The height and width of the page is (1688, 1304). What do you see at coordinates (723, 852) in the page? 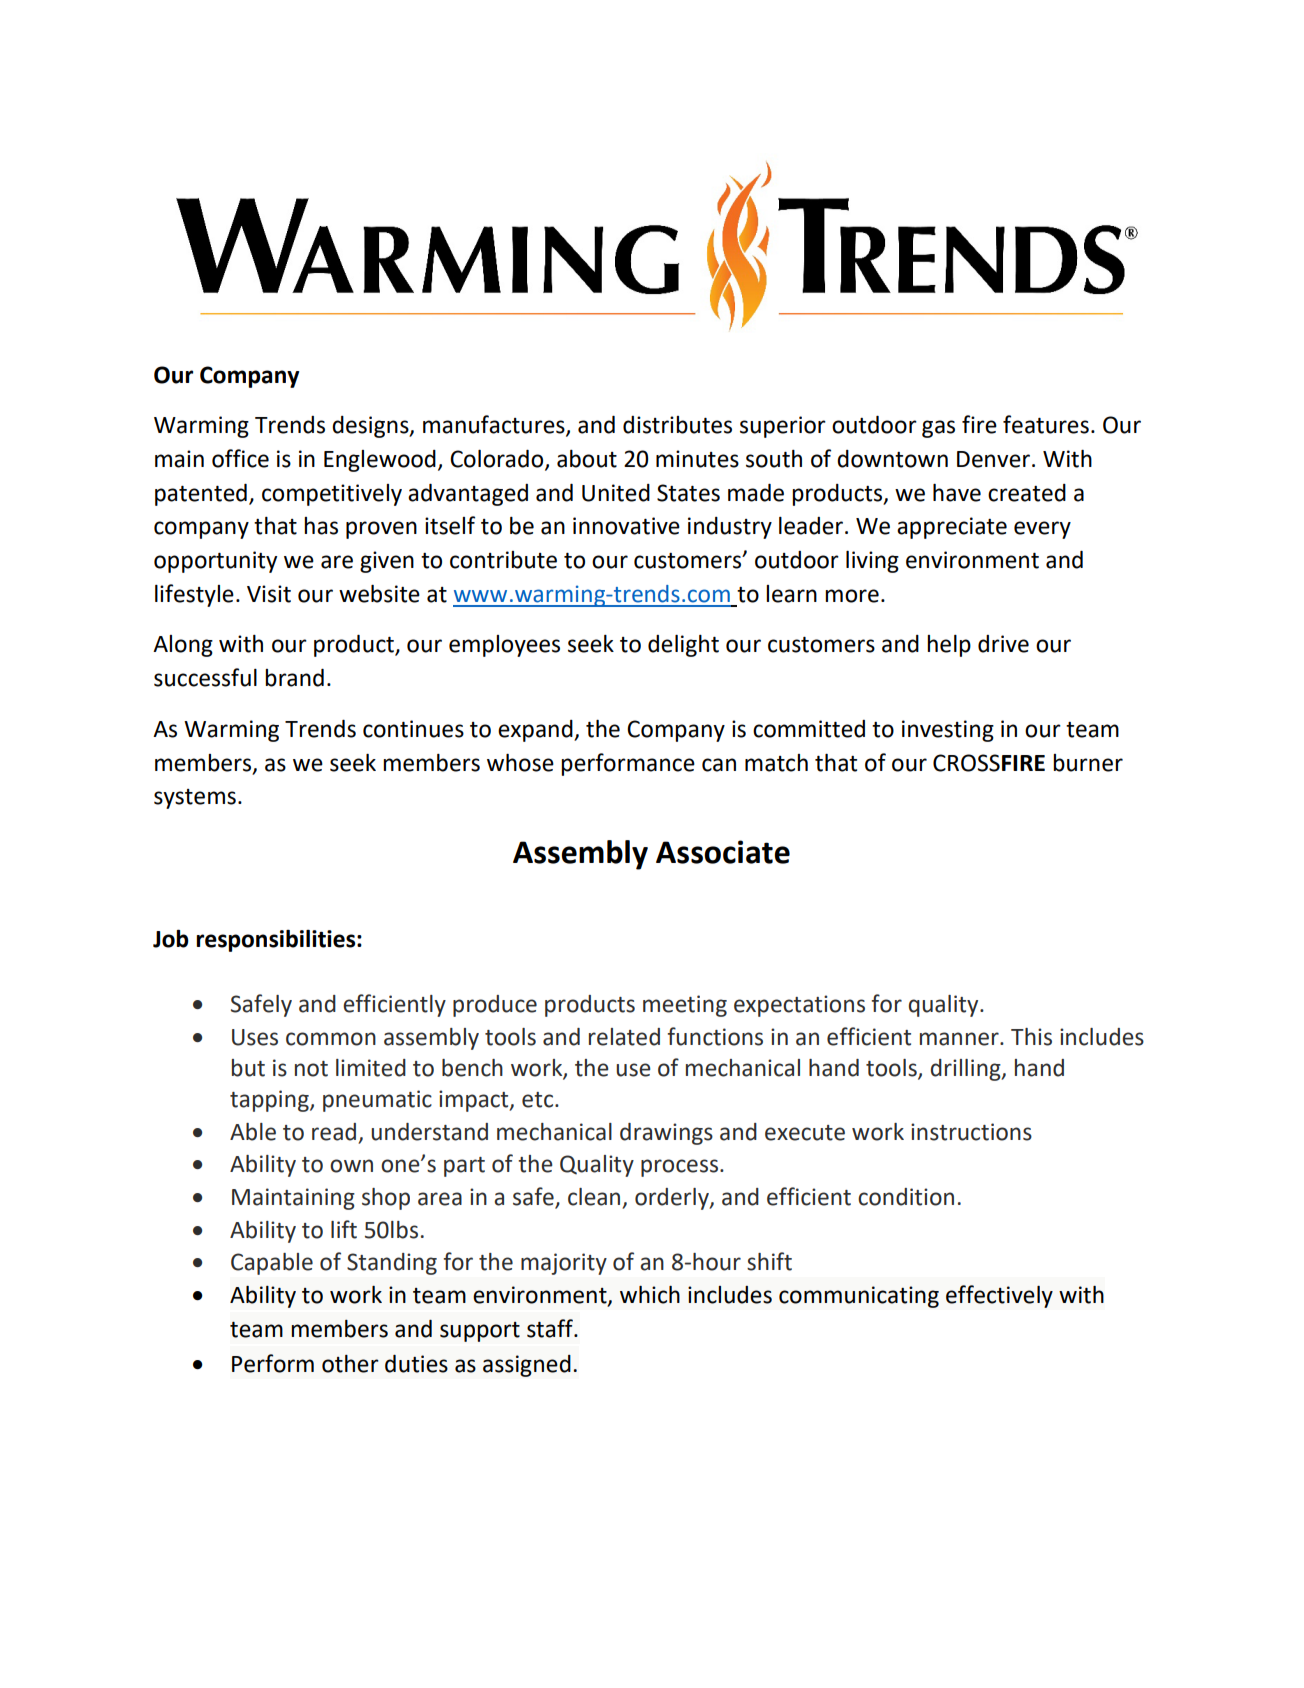
I see `Associate` at bounding box center [723, 852].
